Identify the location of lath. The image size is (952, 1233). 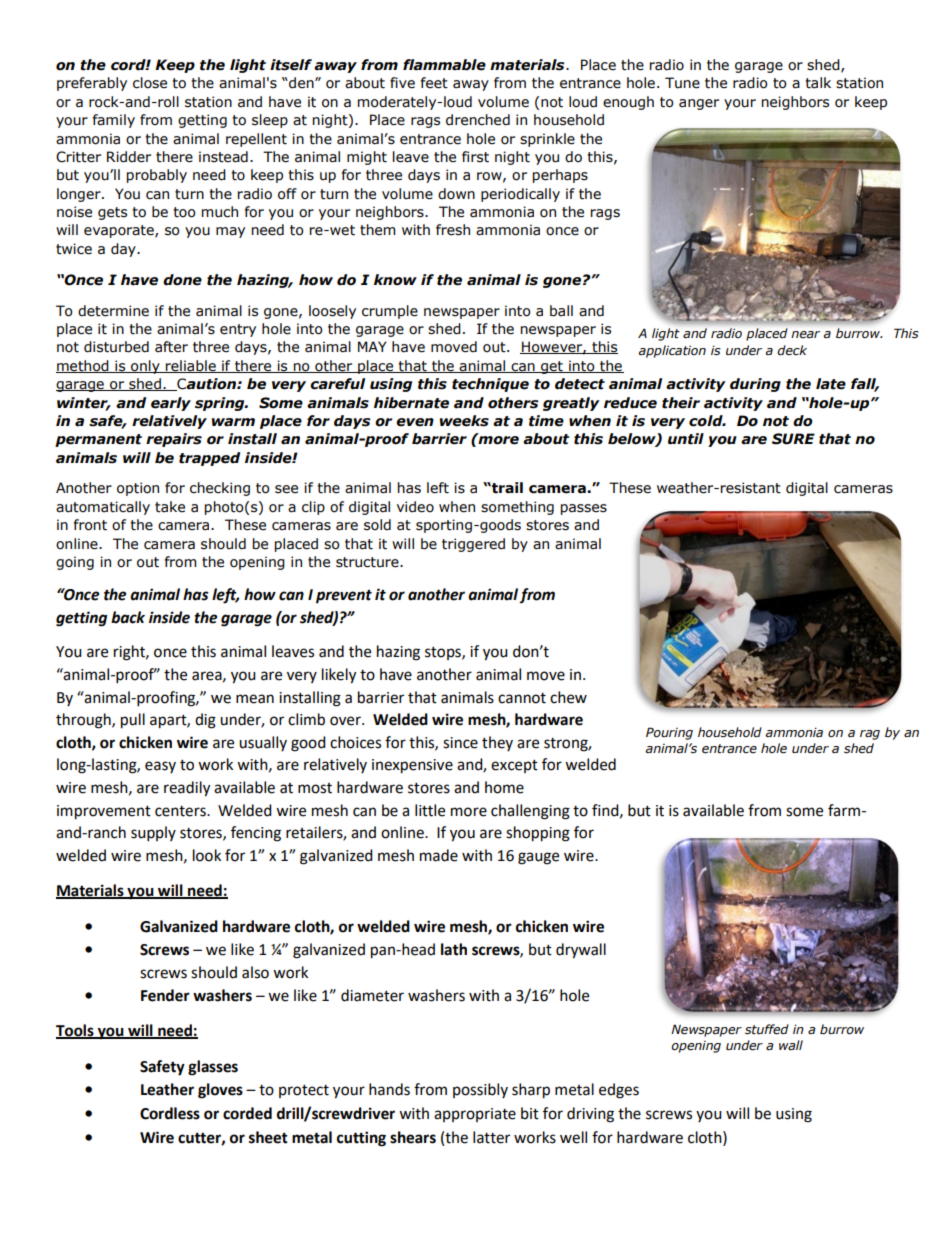
(454, 949).
